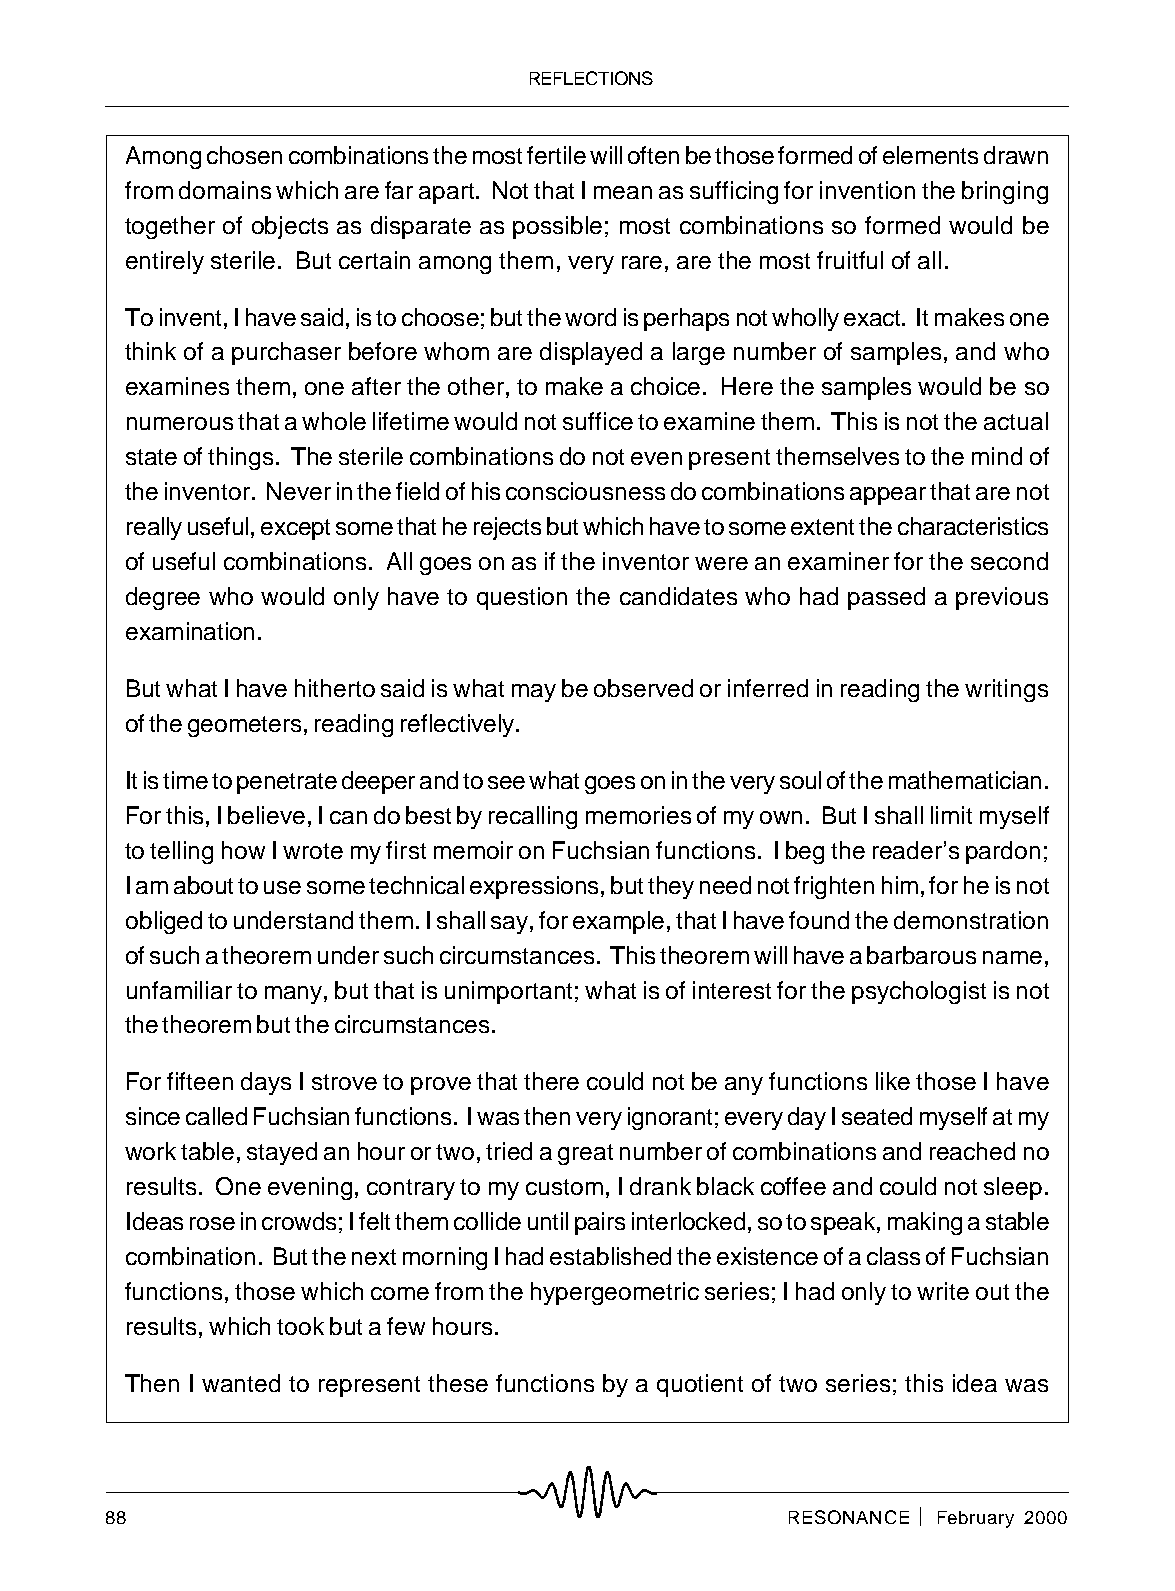 This image has width=1175, height=1591. I want to click on quotient, so click(700, 1385).
